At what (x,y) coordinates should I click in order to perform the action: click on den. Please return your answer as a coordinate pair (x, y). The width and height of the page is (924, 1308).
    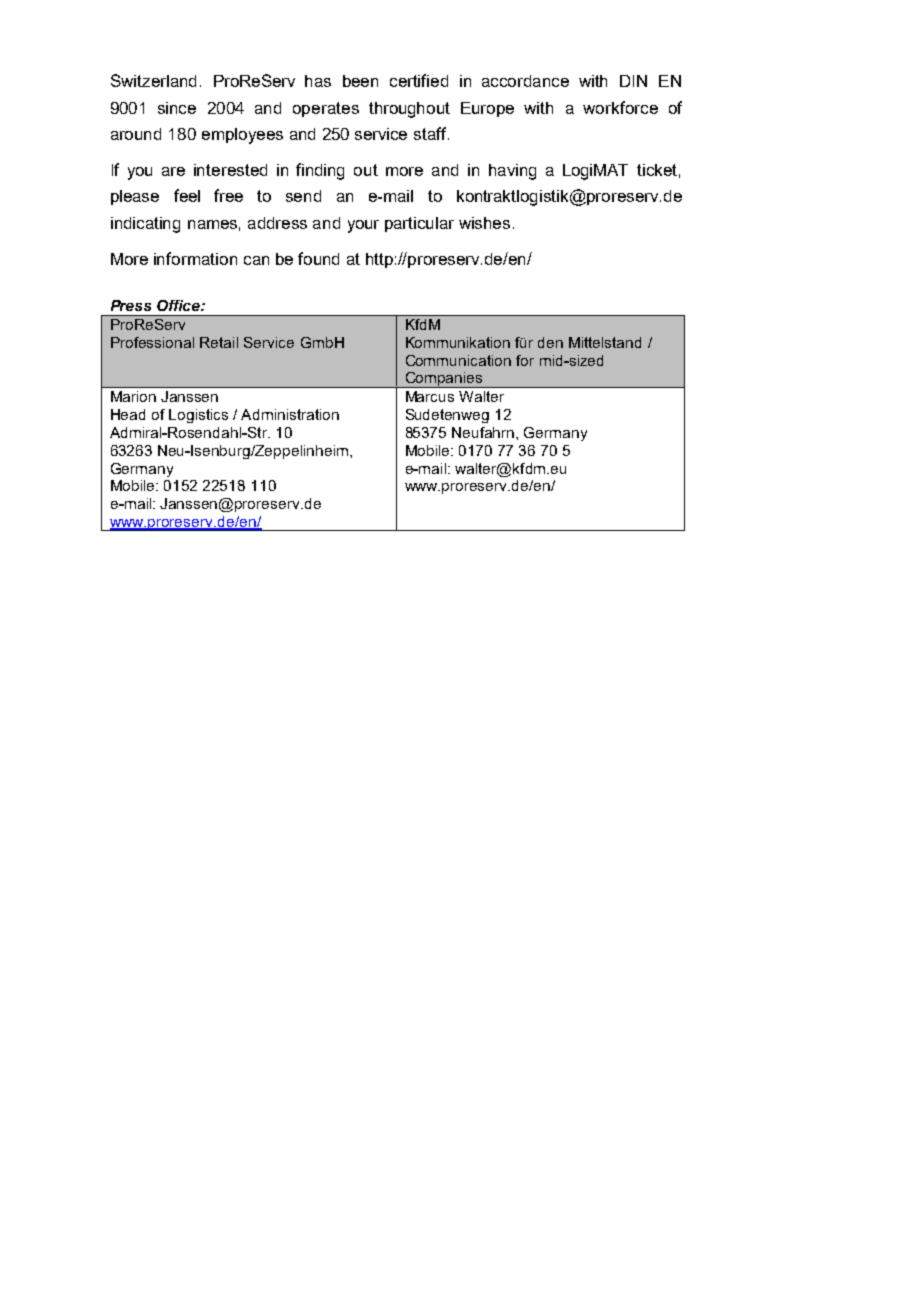
    Looking at the image, I should click on (550, 342).
